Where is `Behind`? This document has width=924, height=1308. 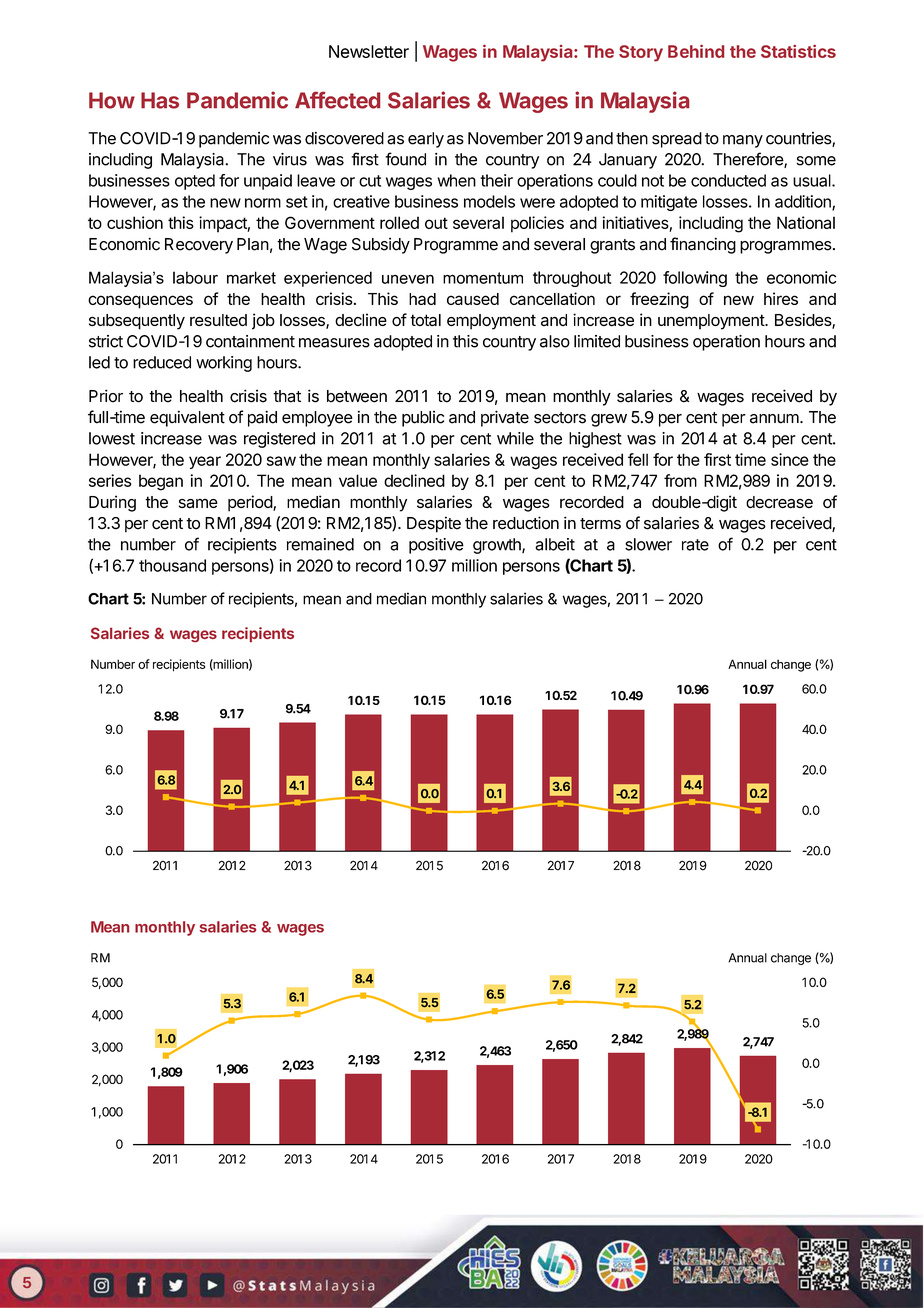
Behind is located at coordinates (696, 51).
